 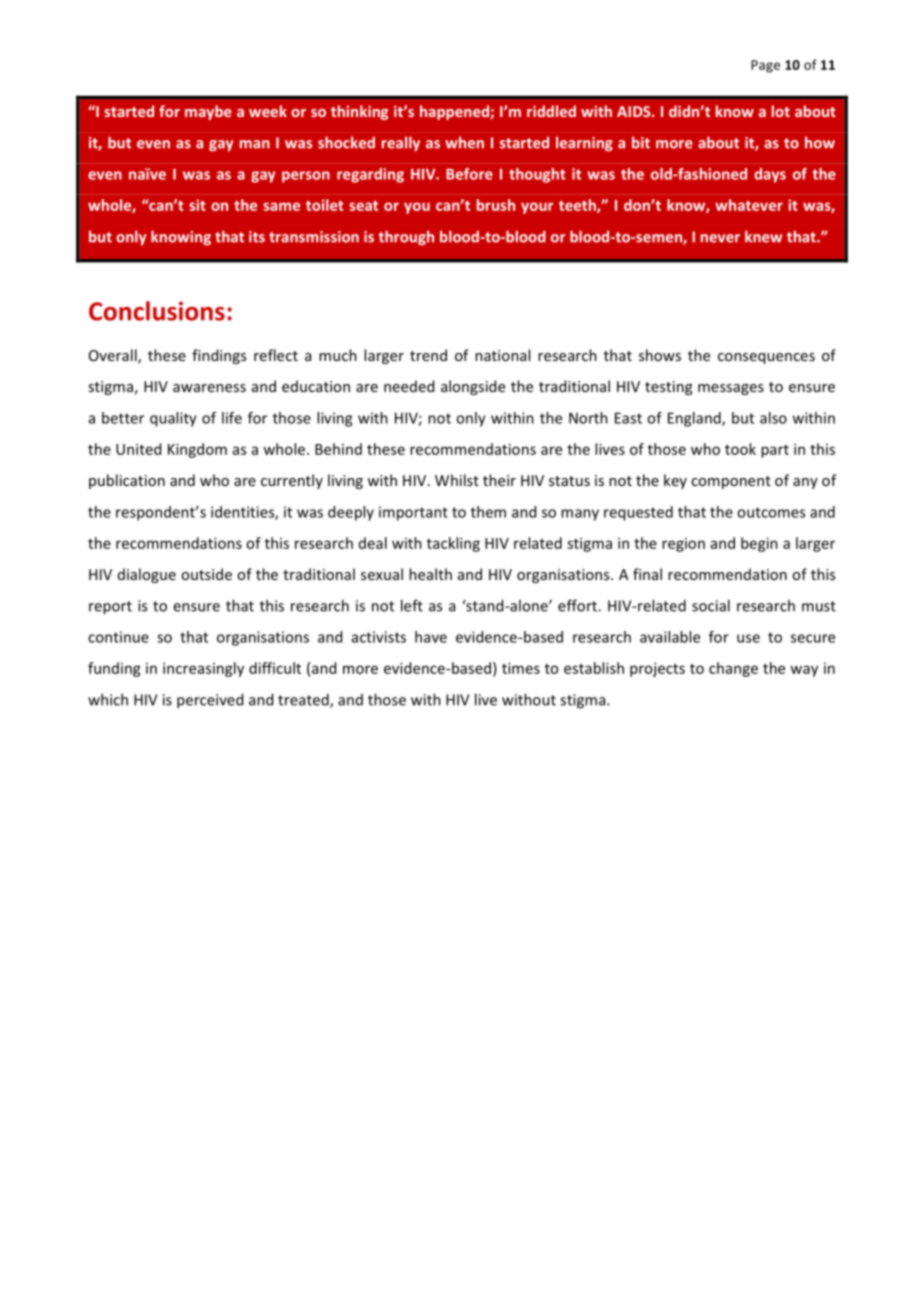 What do you see at coordinates (203, 669) in the page?
I see `increasingly` at bounding box center [203, 669].
